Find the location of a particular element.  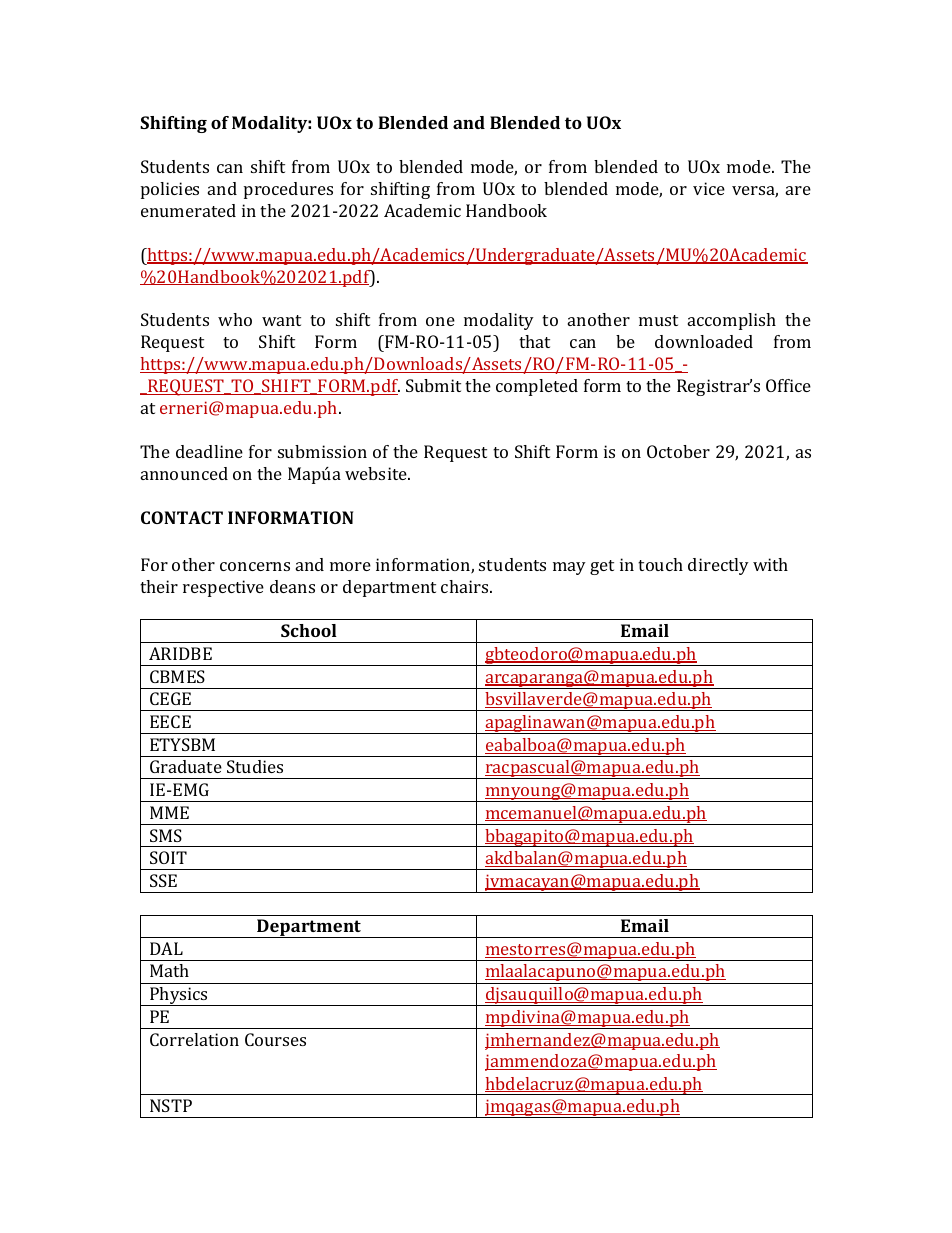

one is located at coordinates (440, 321).
